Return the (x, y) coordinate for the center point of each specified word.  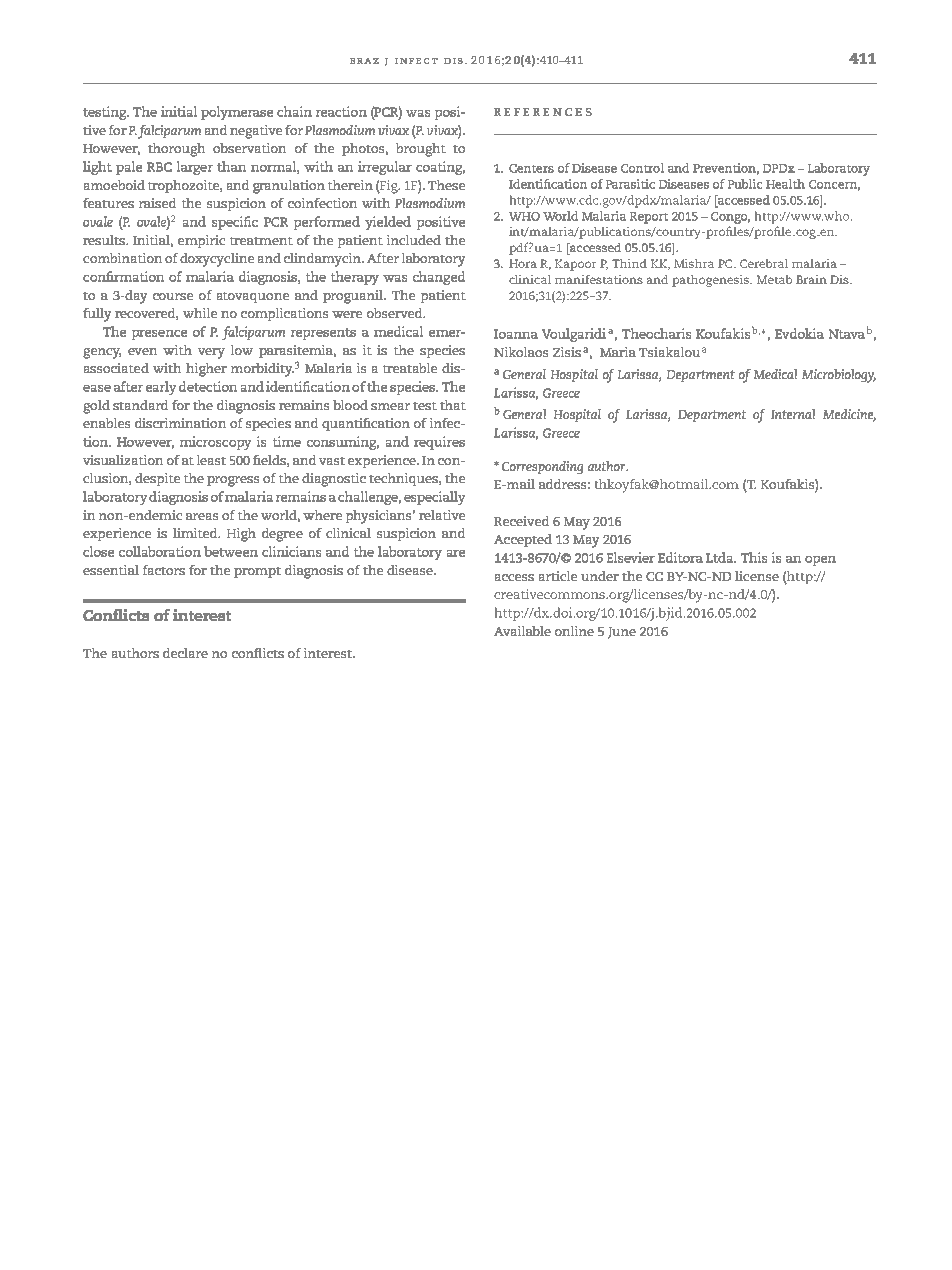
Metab (774, 279)
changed (439, 278)
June (622, 633)
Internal (793, 414)
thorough (176, 150)
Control (642, 168)
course (173, 296)
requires (439, 443)
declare (185, 653)
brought (421, 150)
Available (522, 631)
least (211, 460)
